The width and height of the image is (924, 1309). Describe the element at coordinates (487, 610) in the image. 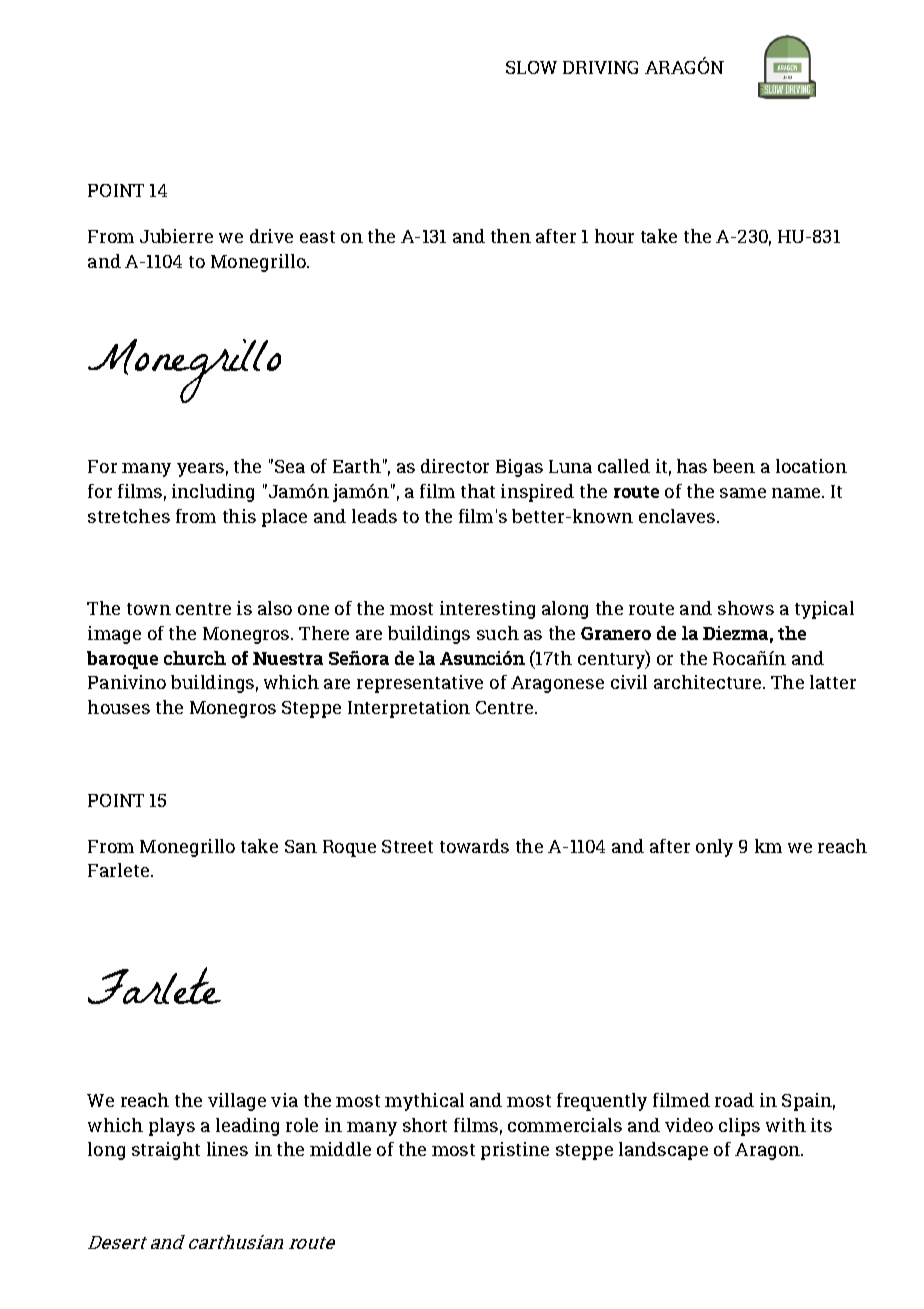

I see `interesting` at that location.
